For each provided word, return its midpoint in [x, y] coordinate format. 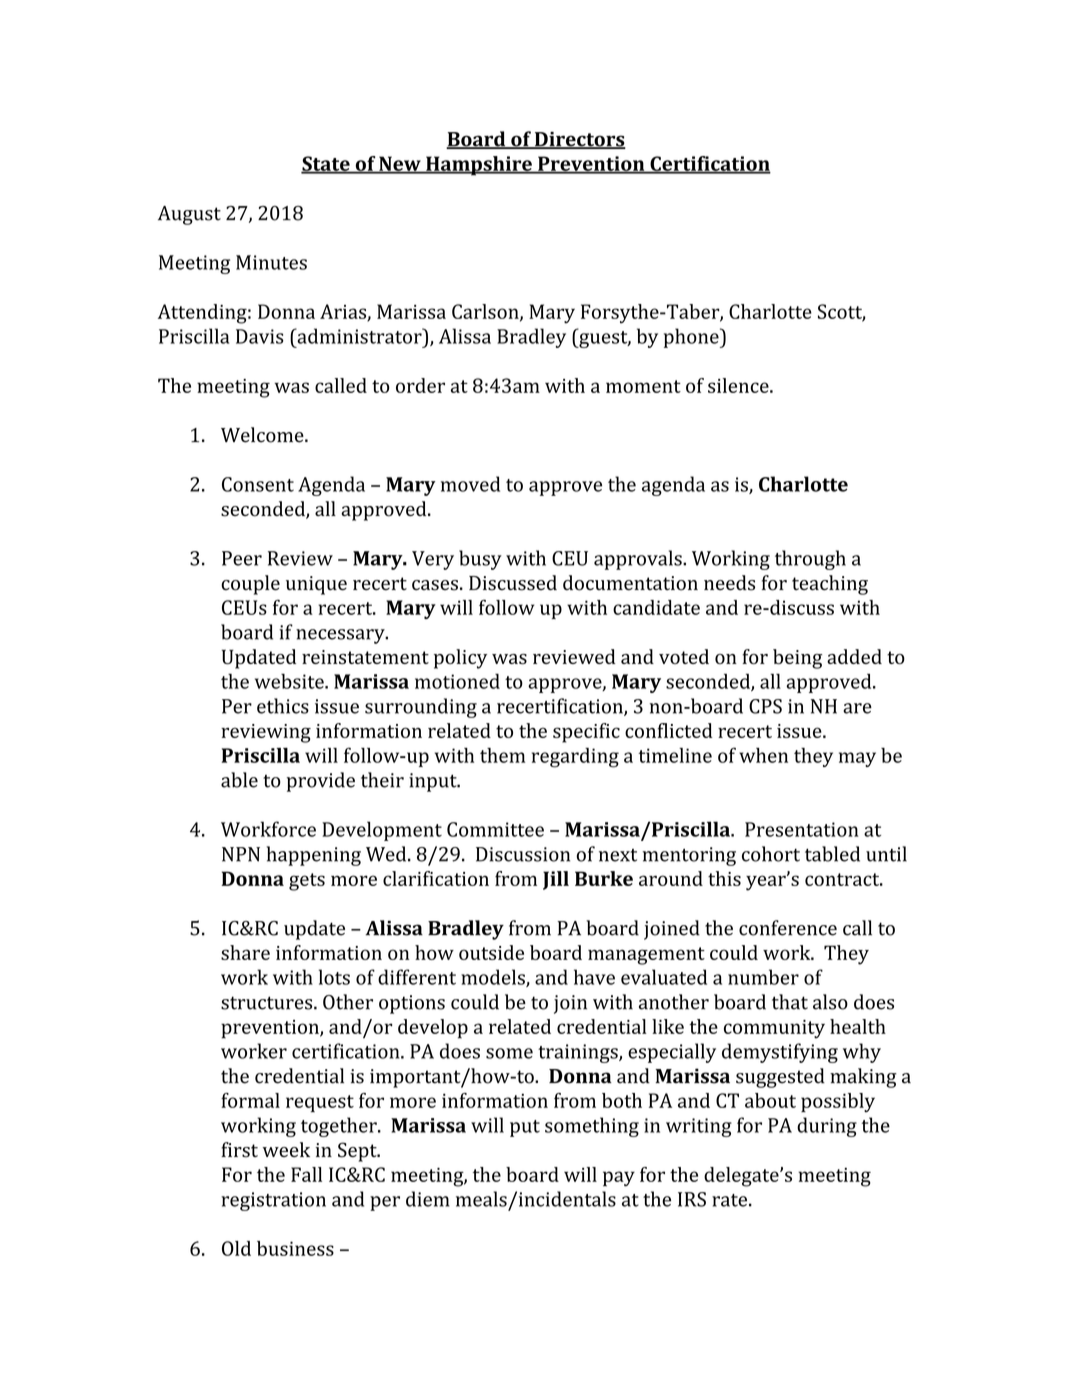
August [189, 215]
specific [586, 733]
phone [692, 338]
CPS [765, 706]
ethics [283, 706]
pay [619, 1179]
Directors [579, 140]
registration [273, 1201]
